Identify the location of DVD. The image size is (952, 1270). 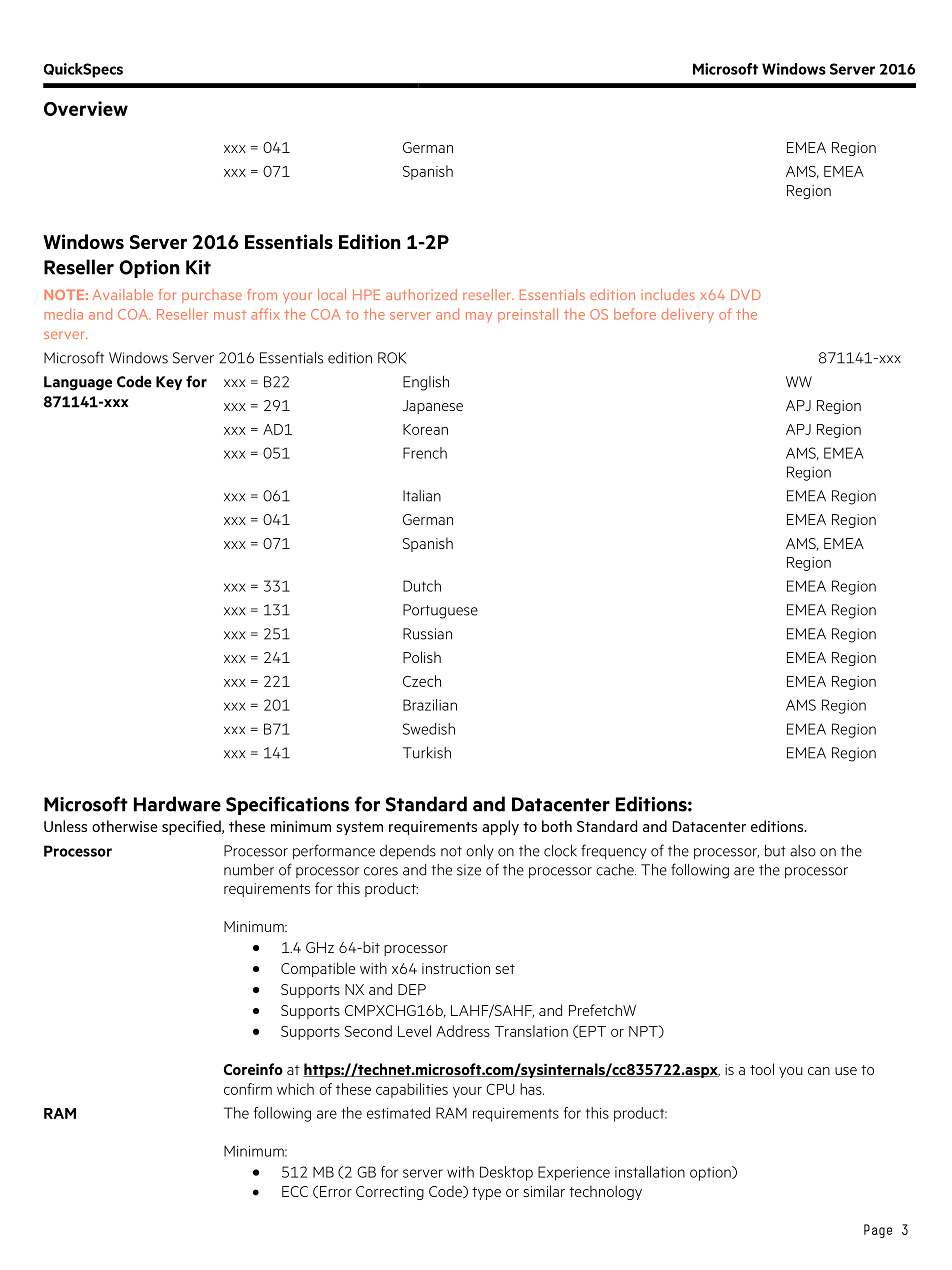
(746, 294).
